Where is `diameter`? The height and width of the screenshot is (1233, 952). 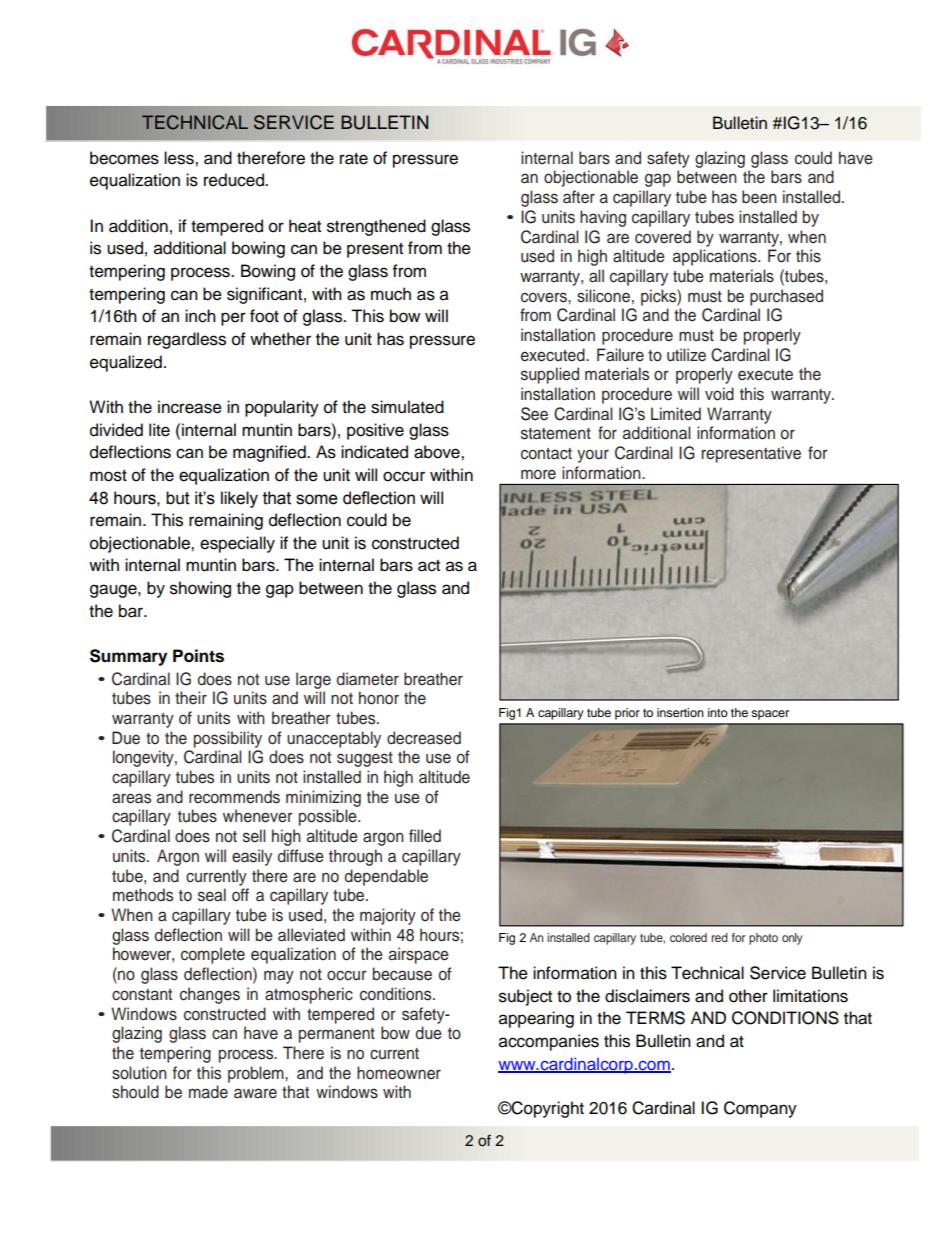
diameter is located at coordinates (368, 679).
